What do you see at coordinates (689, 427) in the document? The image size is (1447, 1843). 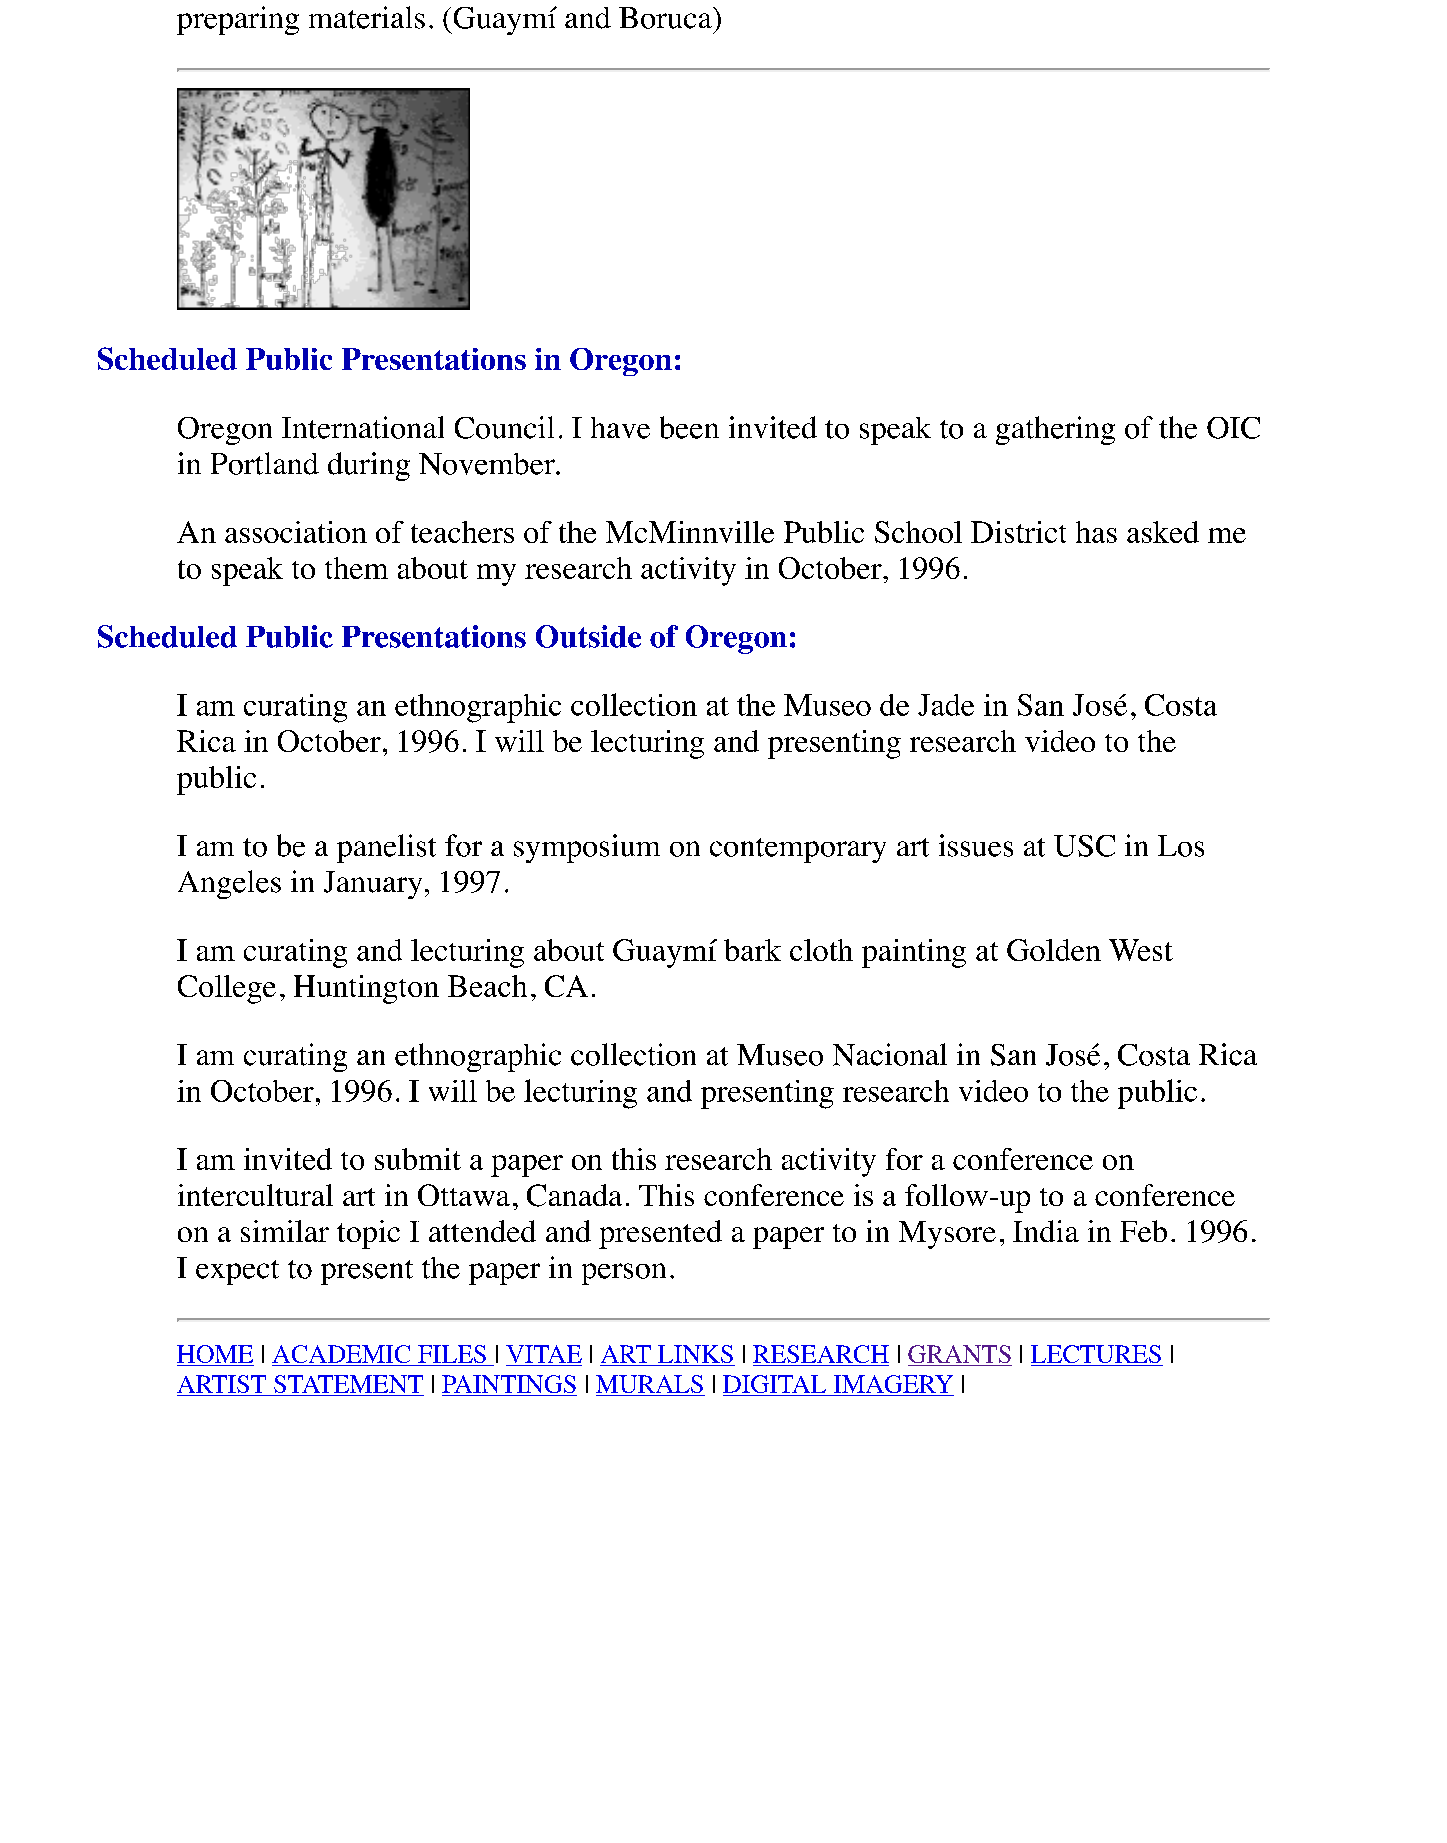 I see `been` at bounding box center [689, 427].
